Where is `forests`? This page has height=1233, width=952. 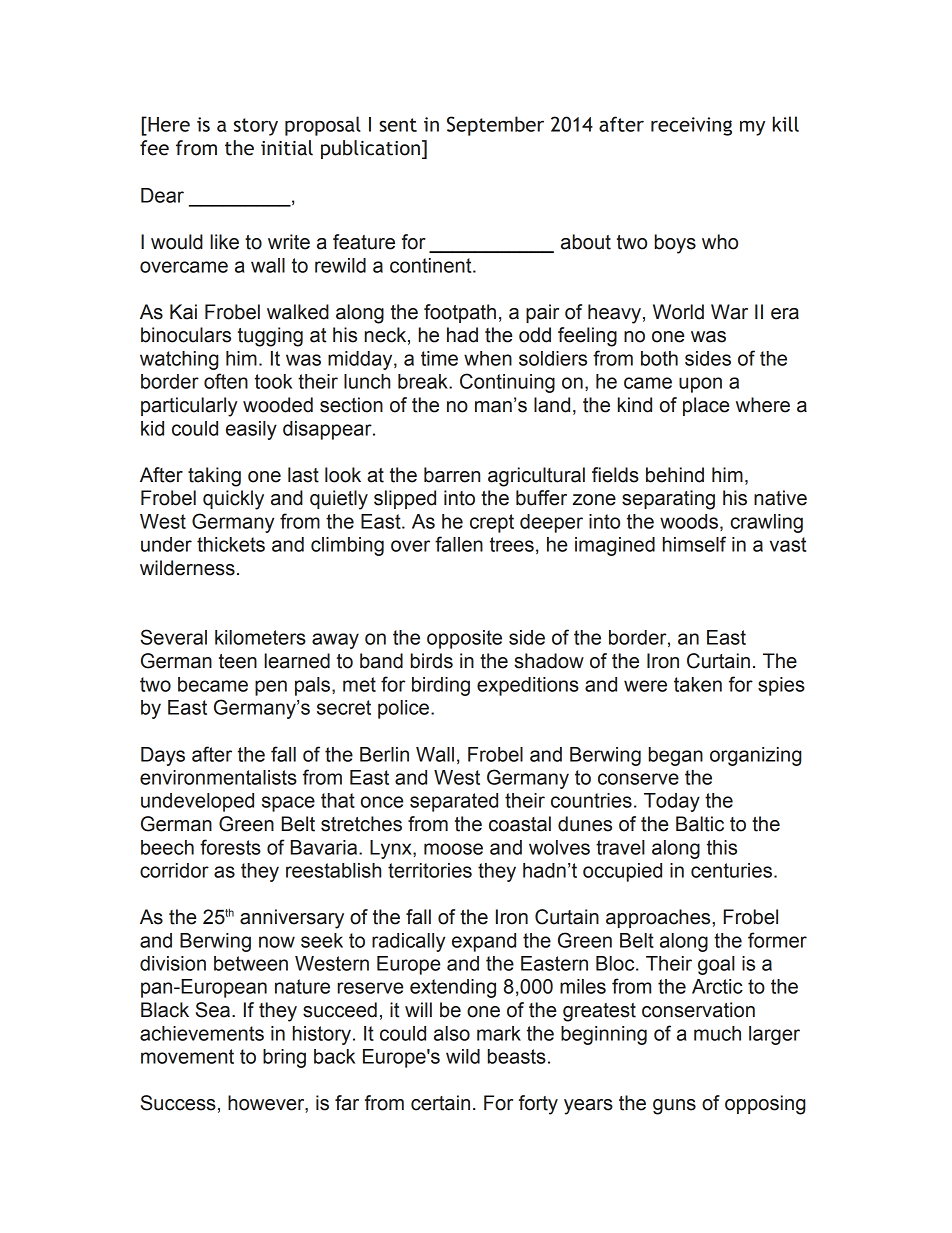
forests is located at coordinates (230, 847).
